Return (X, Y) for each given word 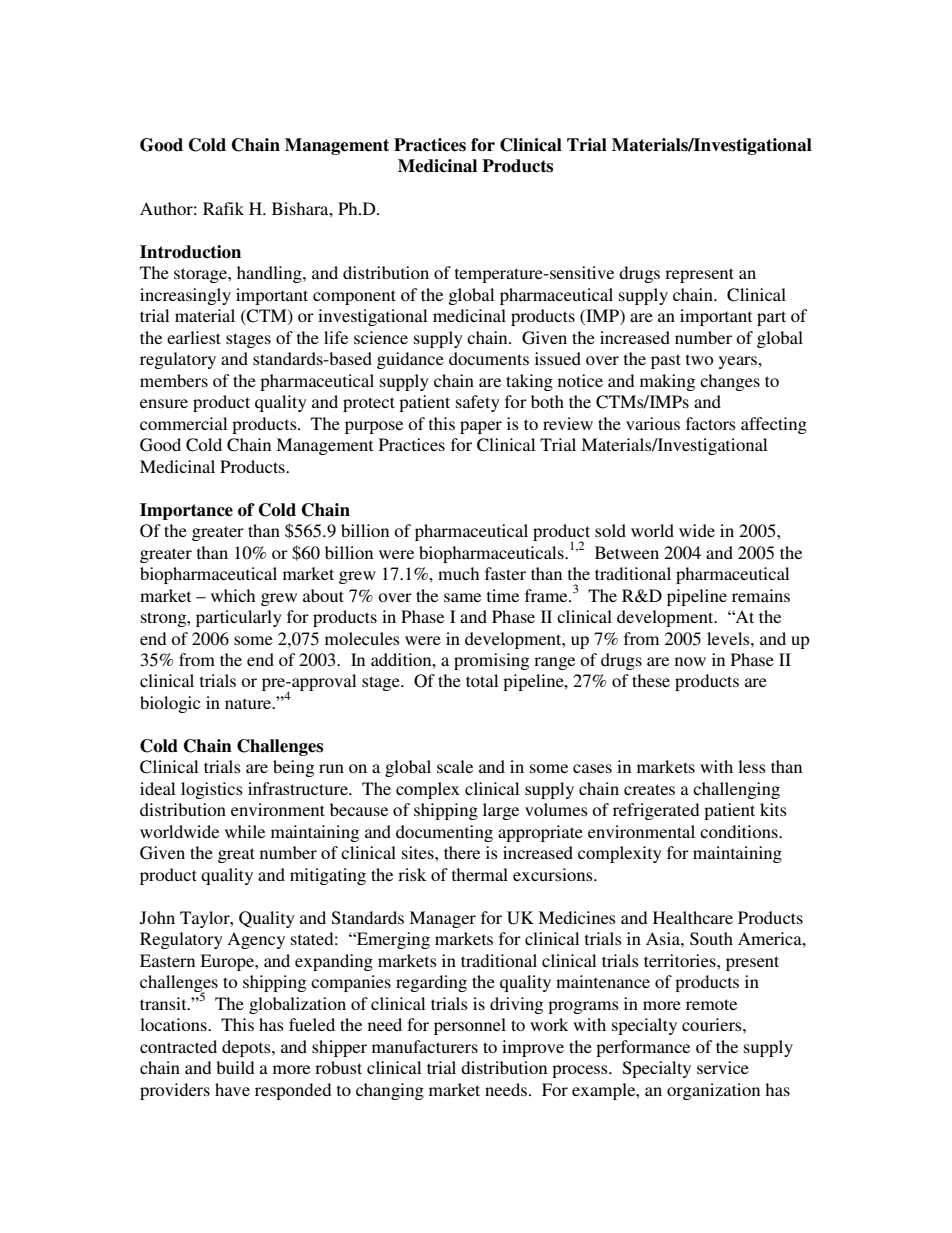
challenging (736, 790)
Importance (186, 511)
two (699, 359)
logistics (212, 790)
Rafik (223, 208)
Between (627, 552)
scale (455, 766)
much (458, 573)
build (235, 1067)
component (354, 297)
